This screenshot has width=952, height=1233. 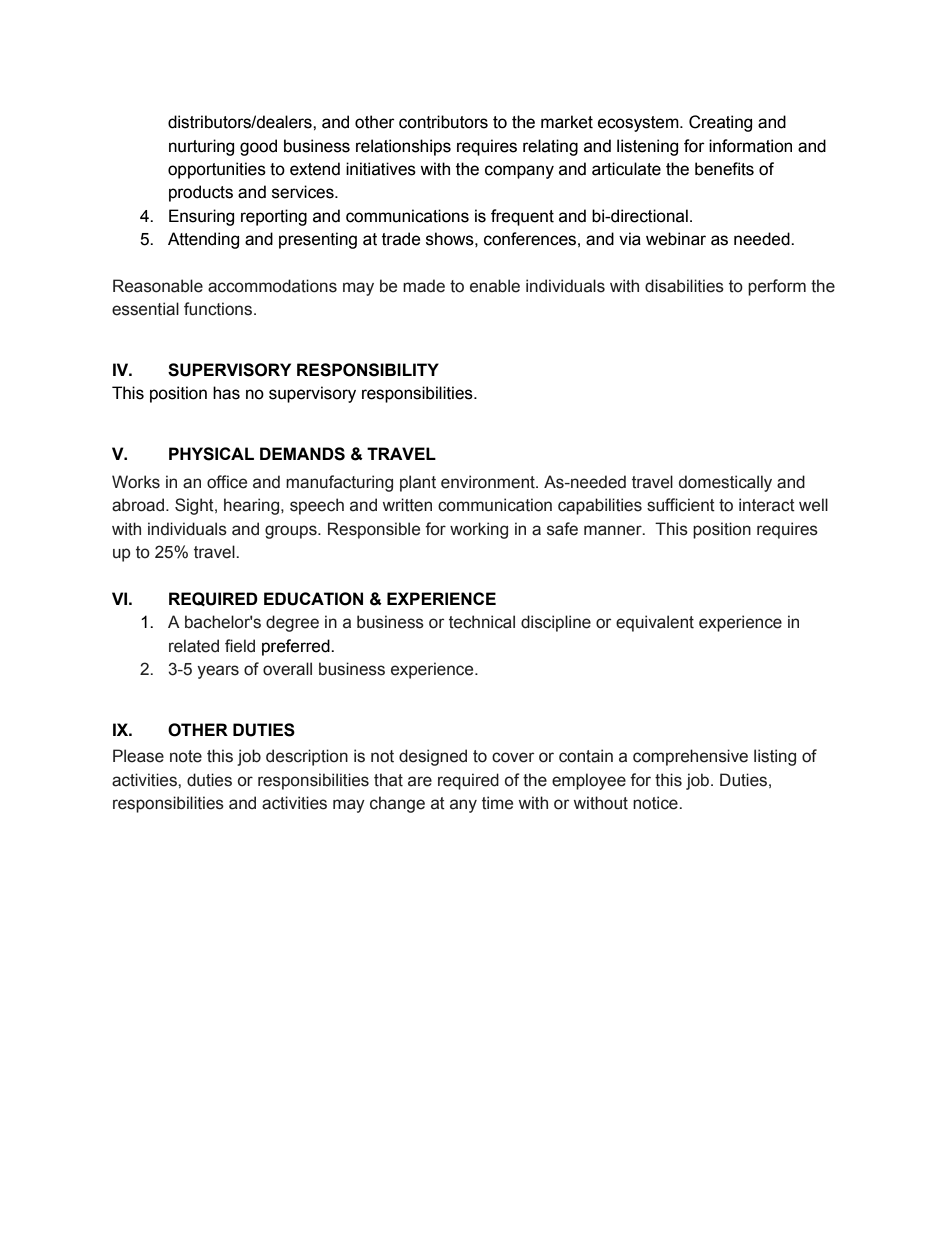 I want to click on nurturing, so click(x=201, y=147).
